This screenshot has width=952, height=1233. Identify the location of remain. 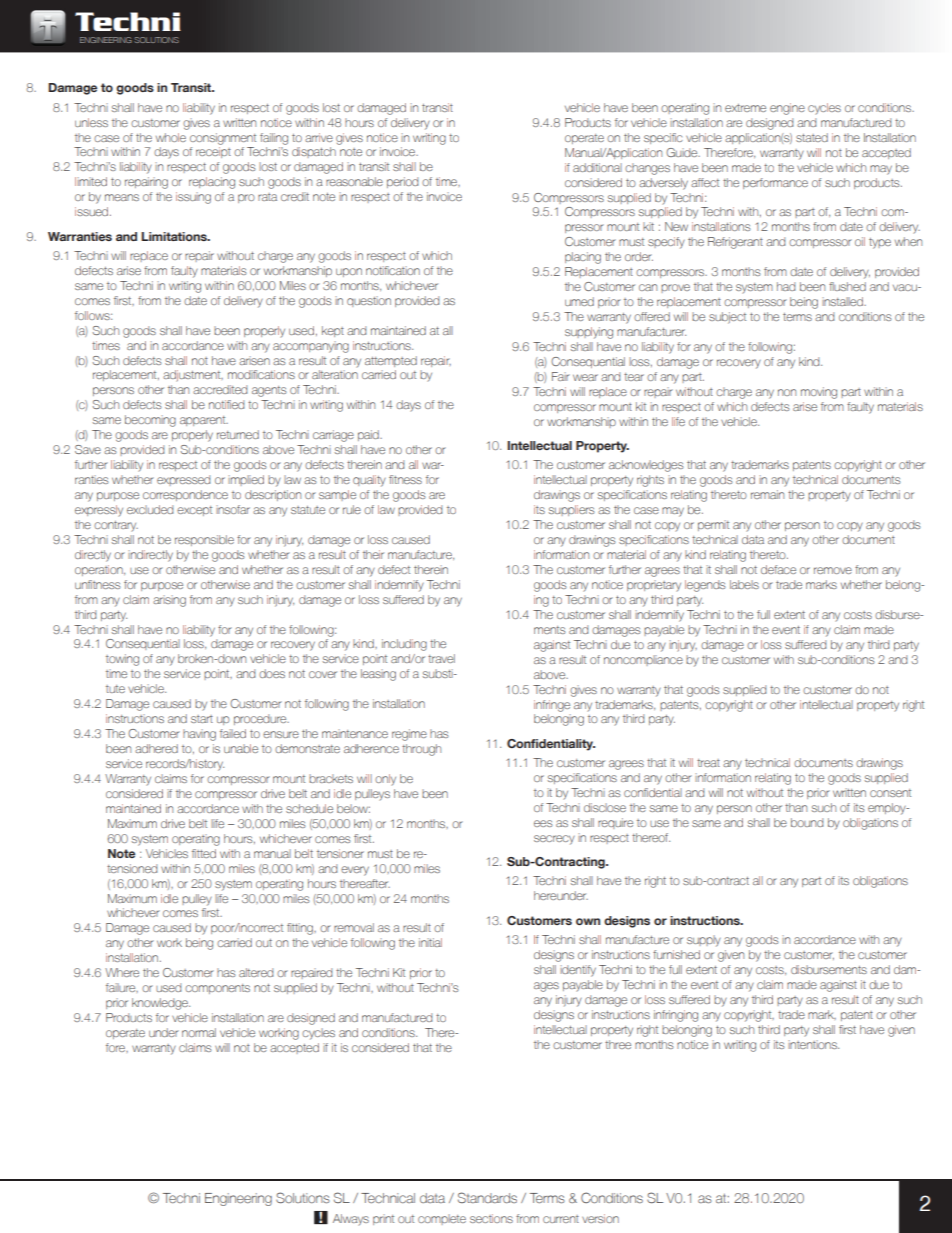
(767, 494).
